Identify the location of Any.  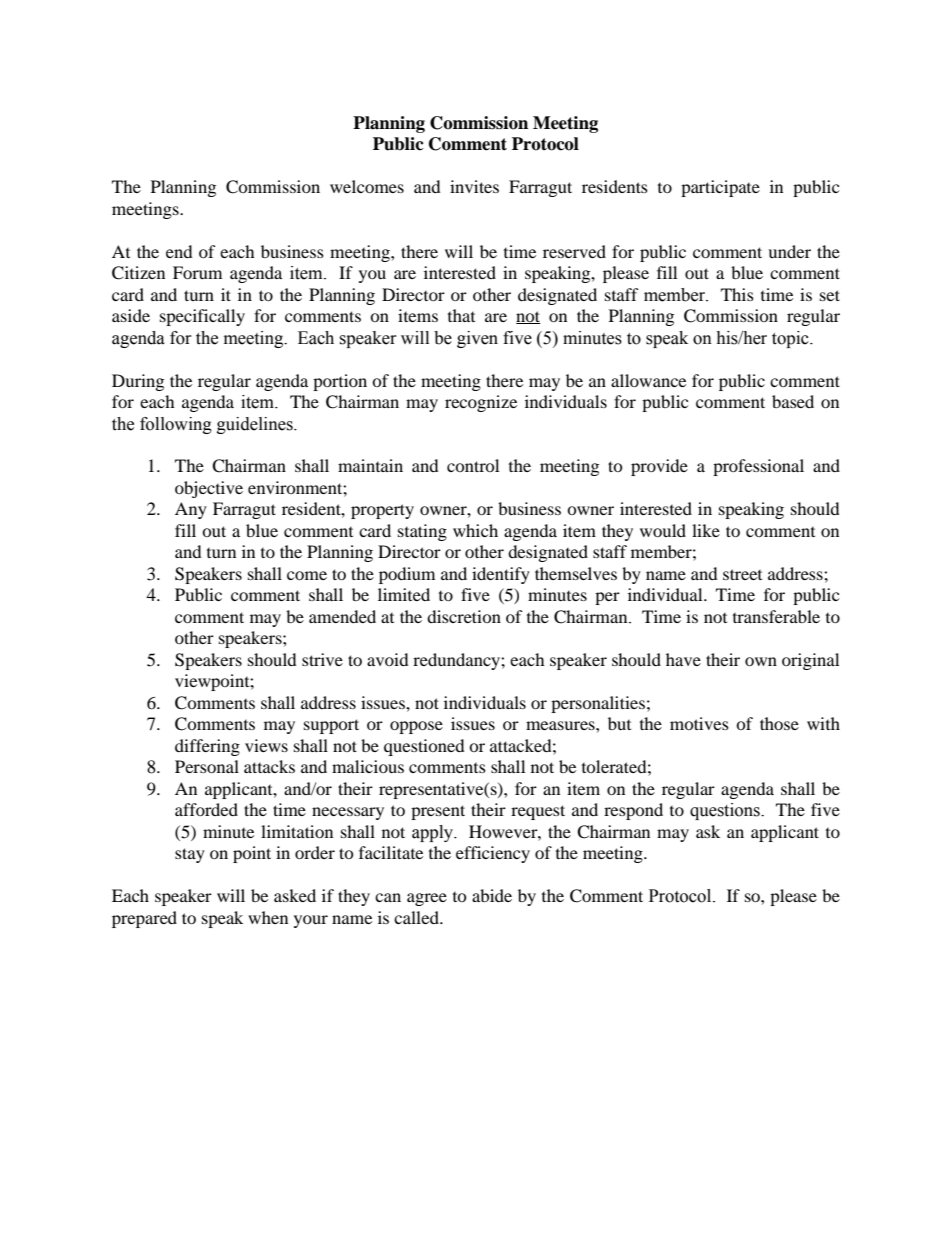
(191, 510).
